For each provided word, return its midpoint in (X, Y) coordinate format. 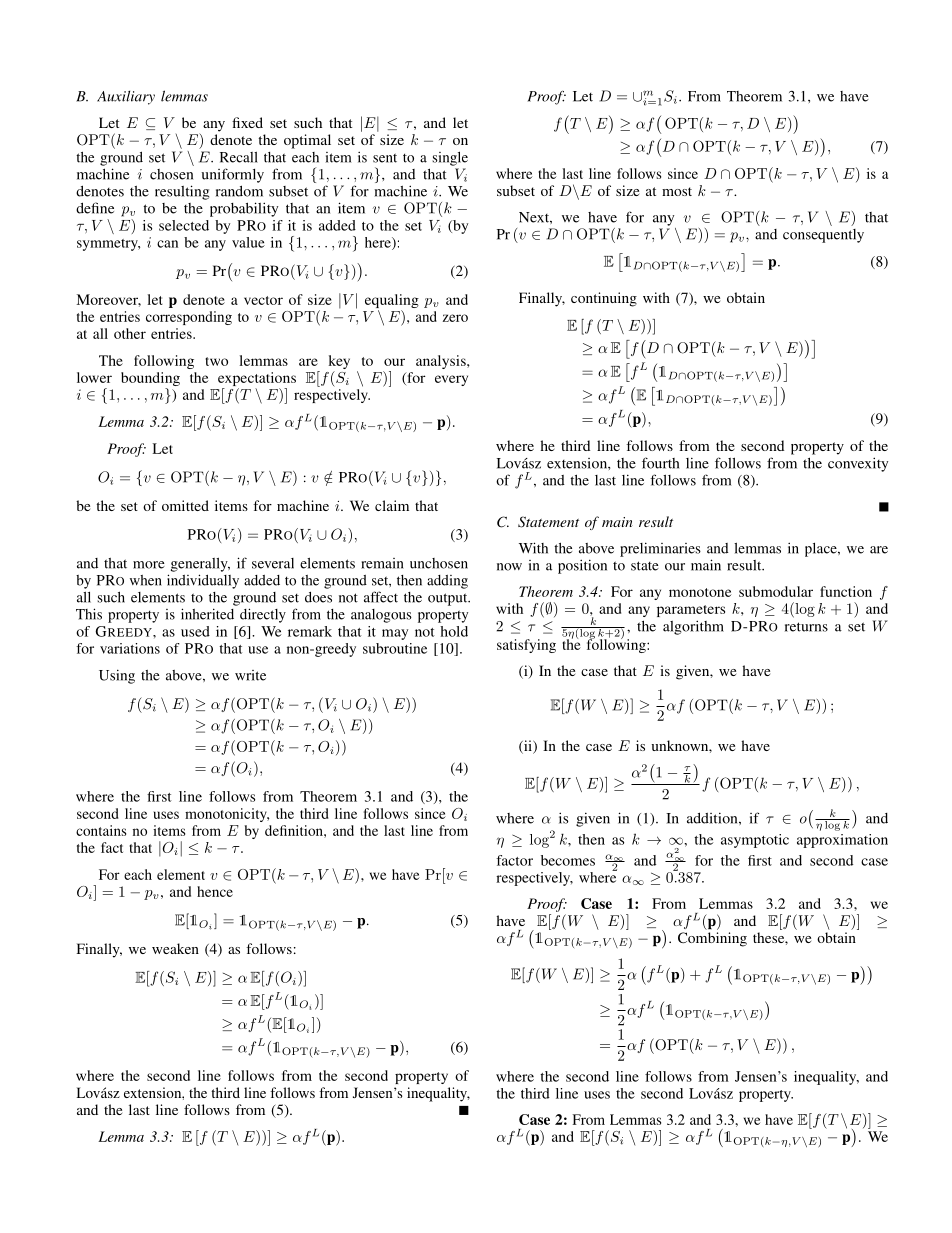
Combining (712, 939)
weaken (175, 948)
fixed (247, 122)
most (677, 191)
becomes (568, 860)
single (450, 158)
